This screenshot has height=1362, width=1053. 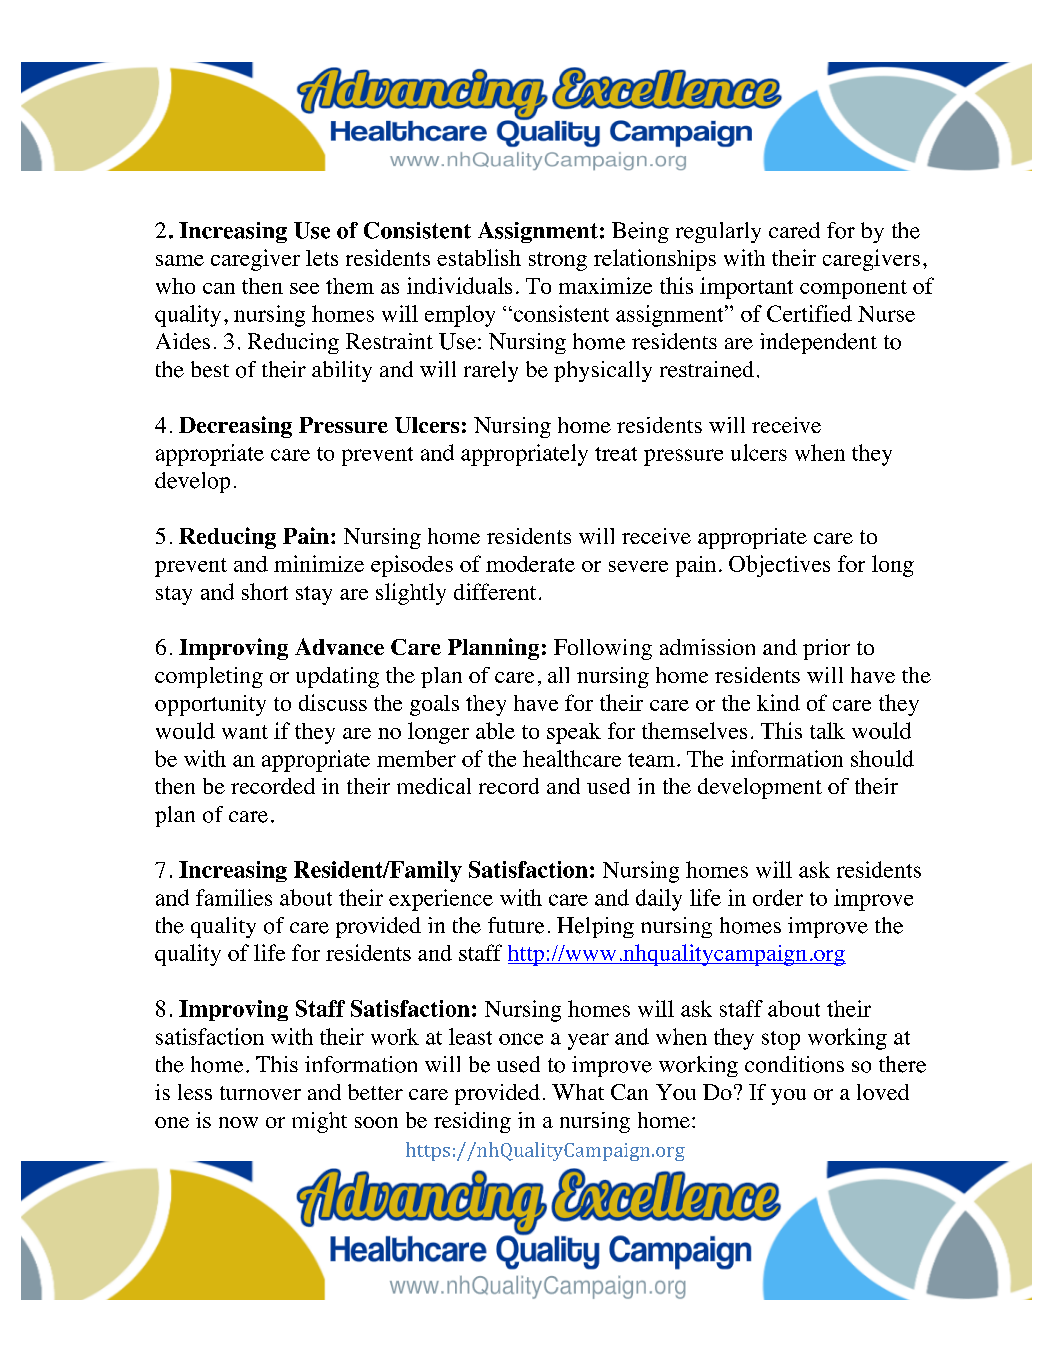 I want to click on What, so click(x=578, y=1092).
